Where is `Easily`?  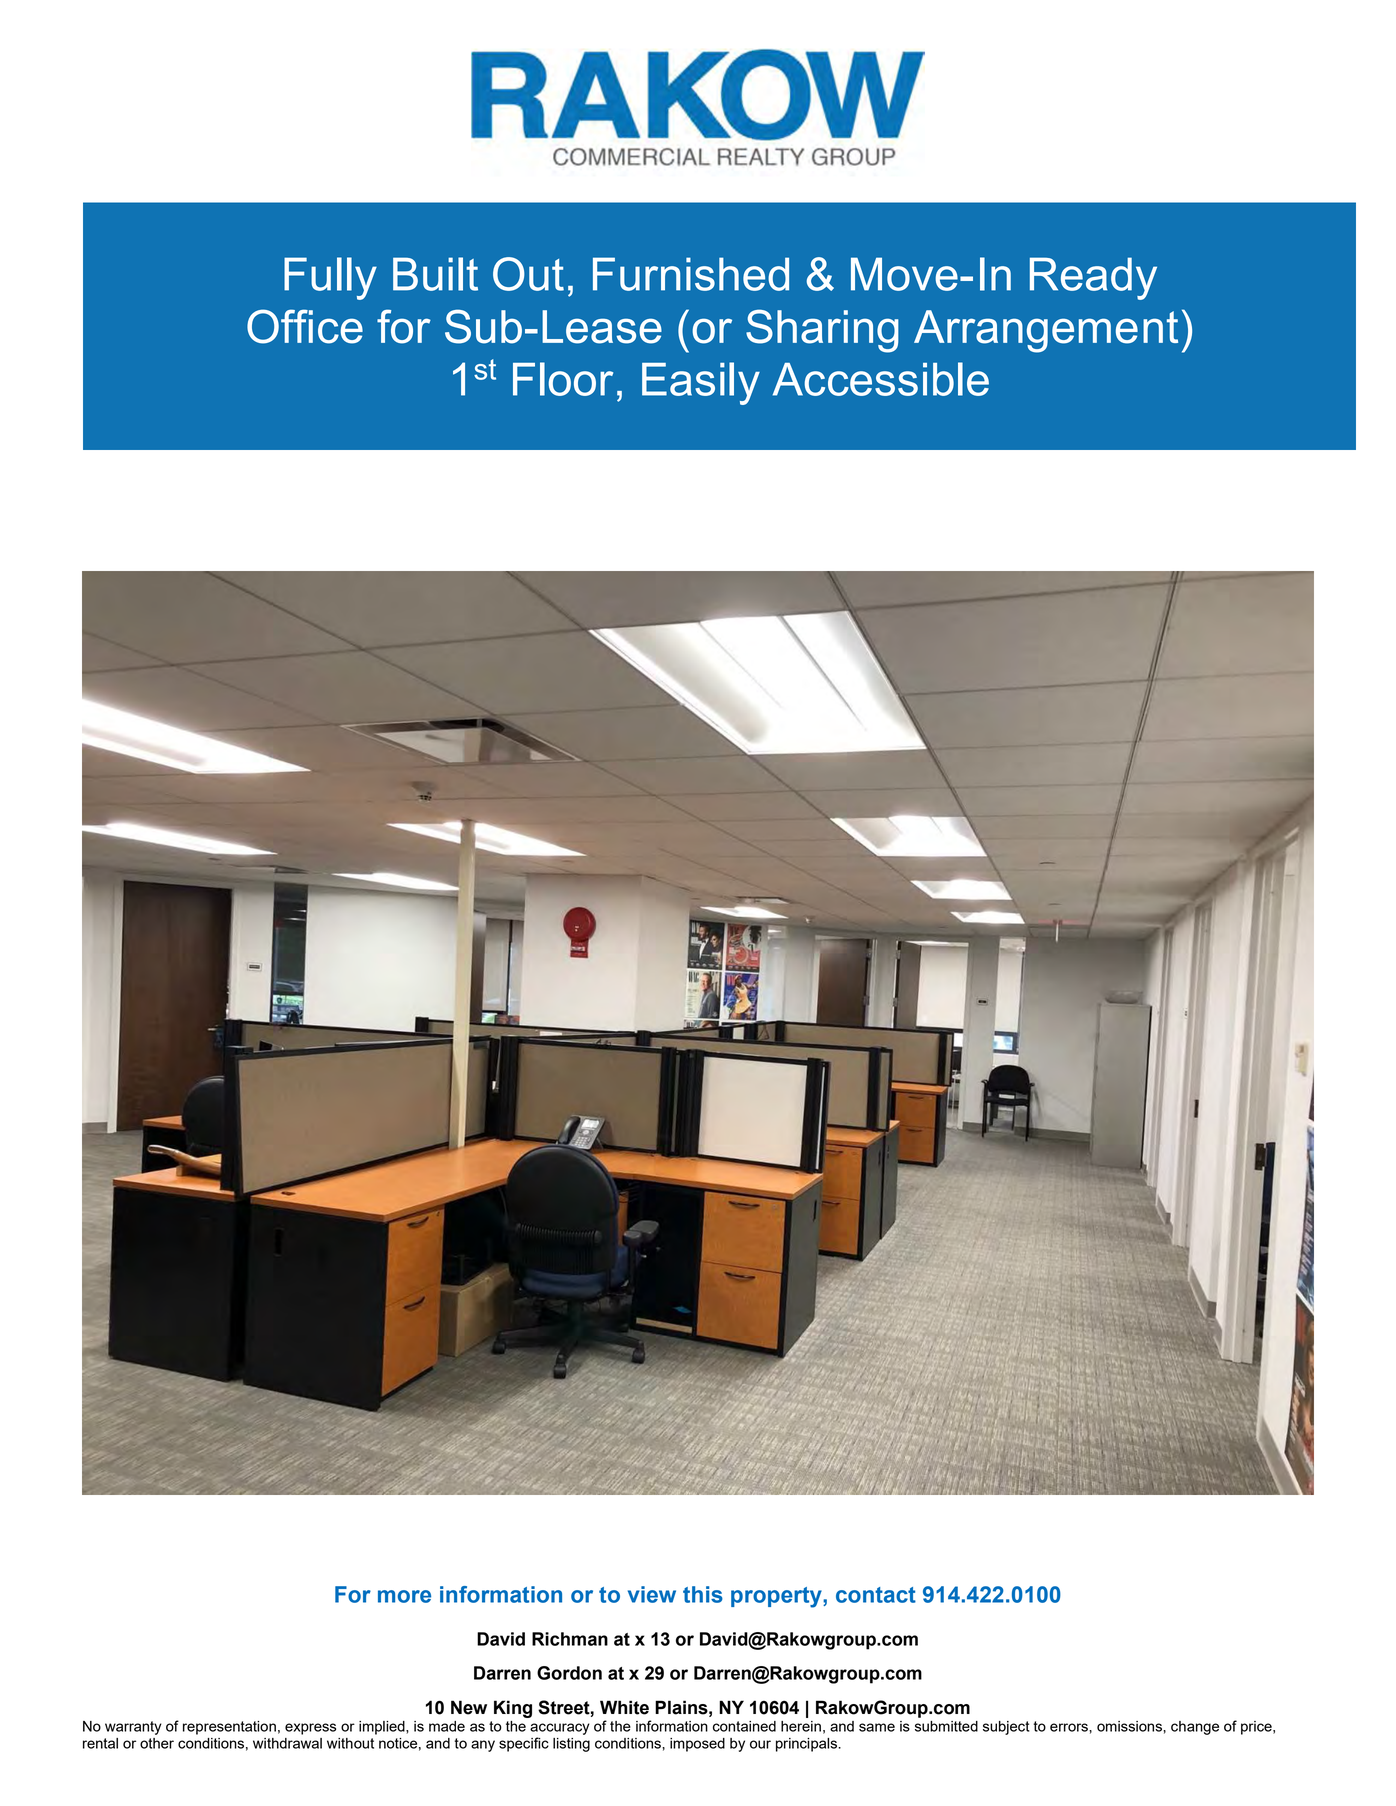 Easily is located at coordinates (701, 383).
